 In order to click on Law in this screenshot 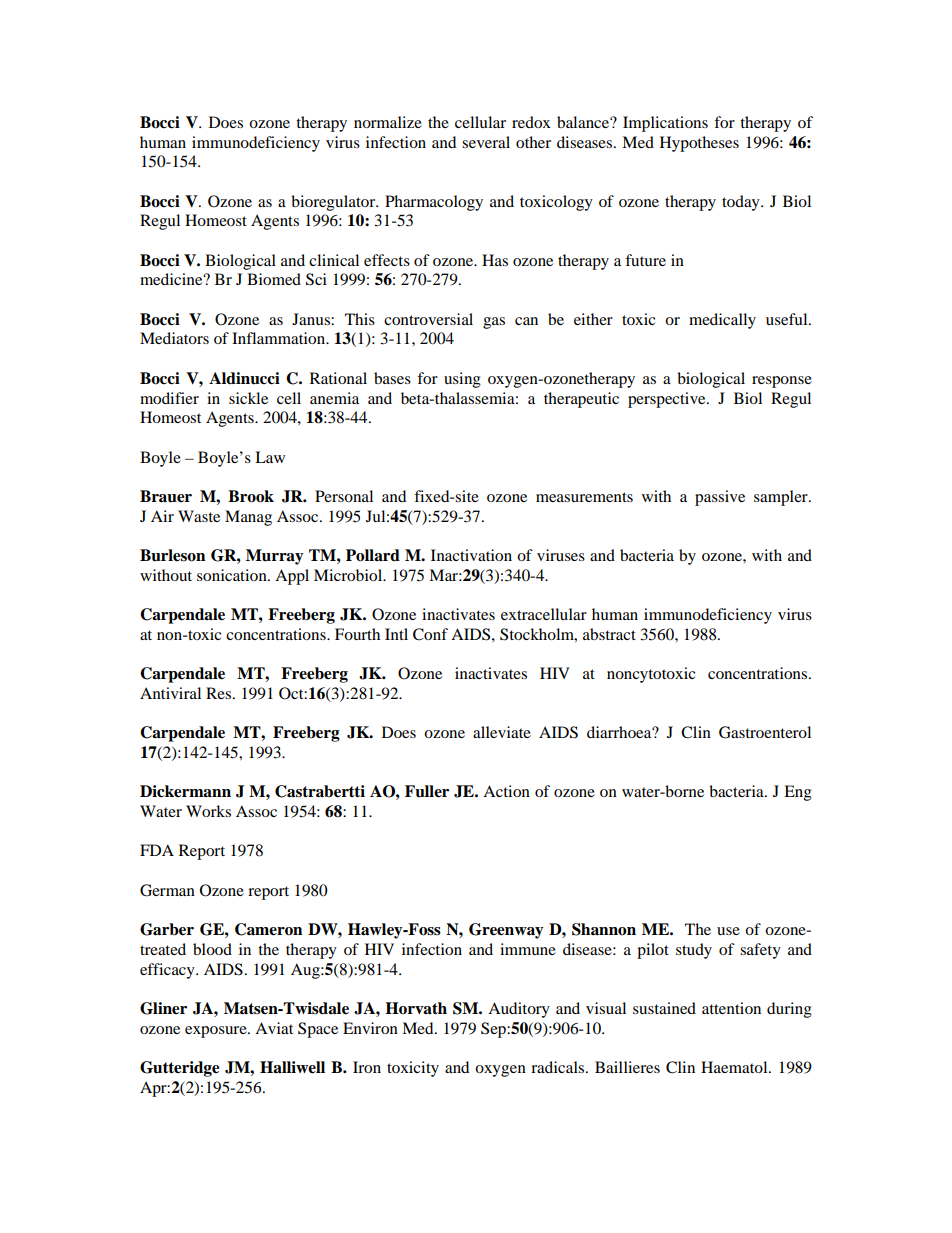, I will do `click(270, 457)`.
